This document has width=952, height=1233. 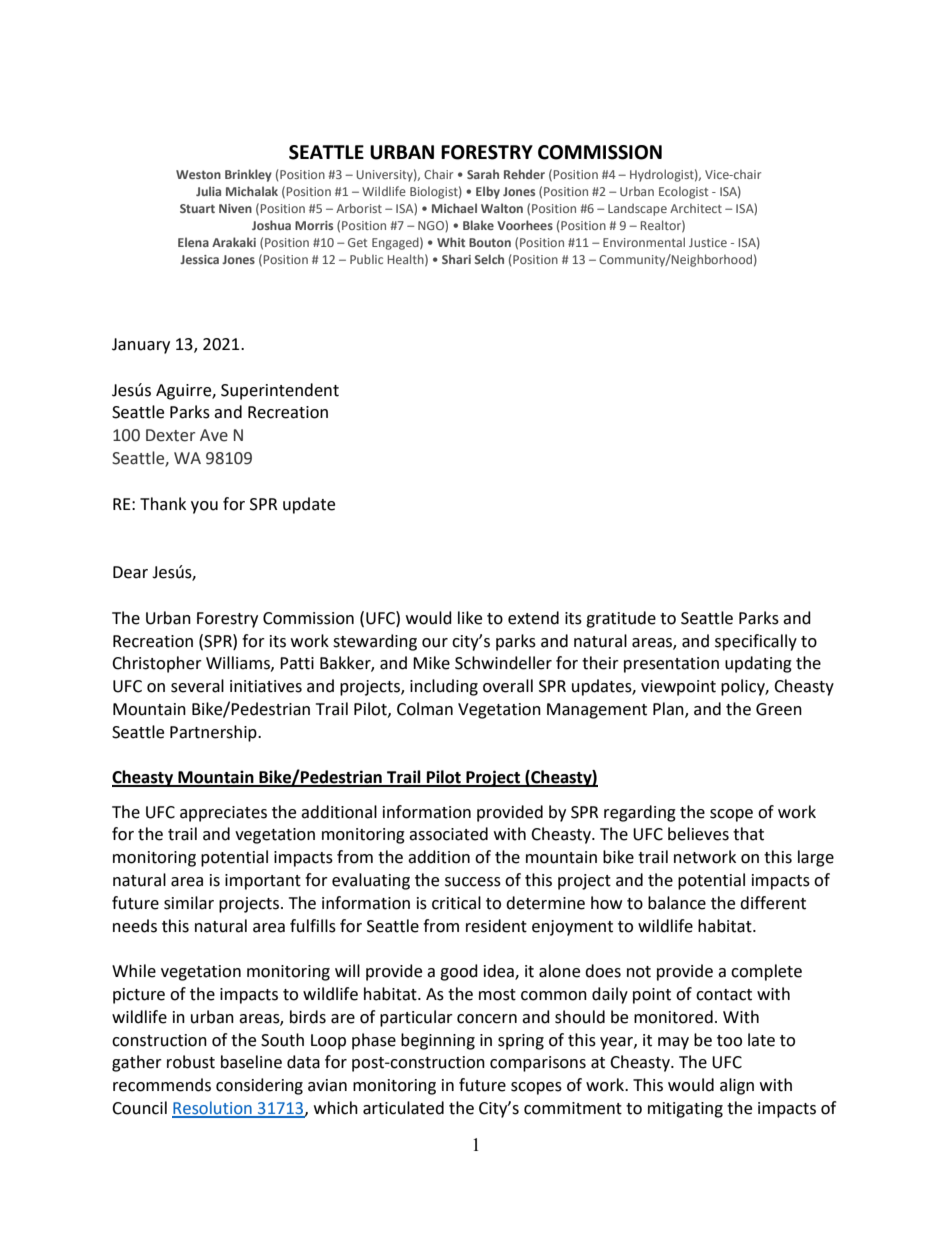 I want to click on success, so click(x=473, y=882).
